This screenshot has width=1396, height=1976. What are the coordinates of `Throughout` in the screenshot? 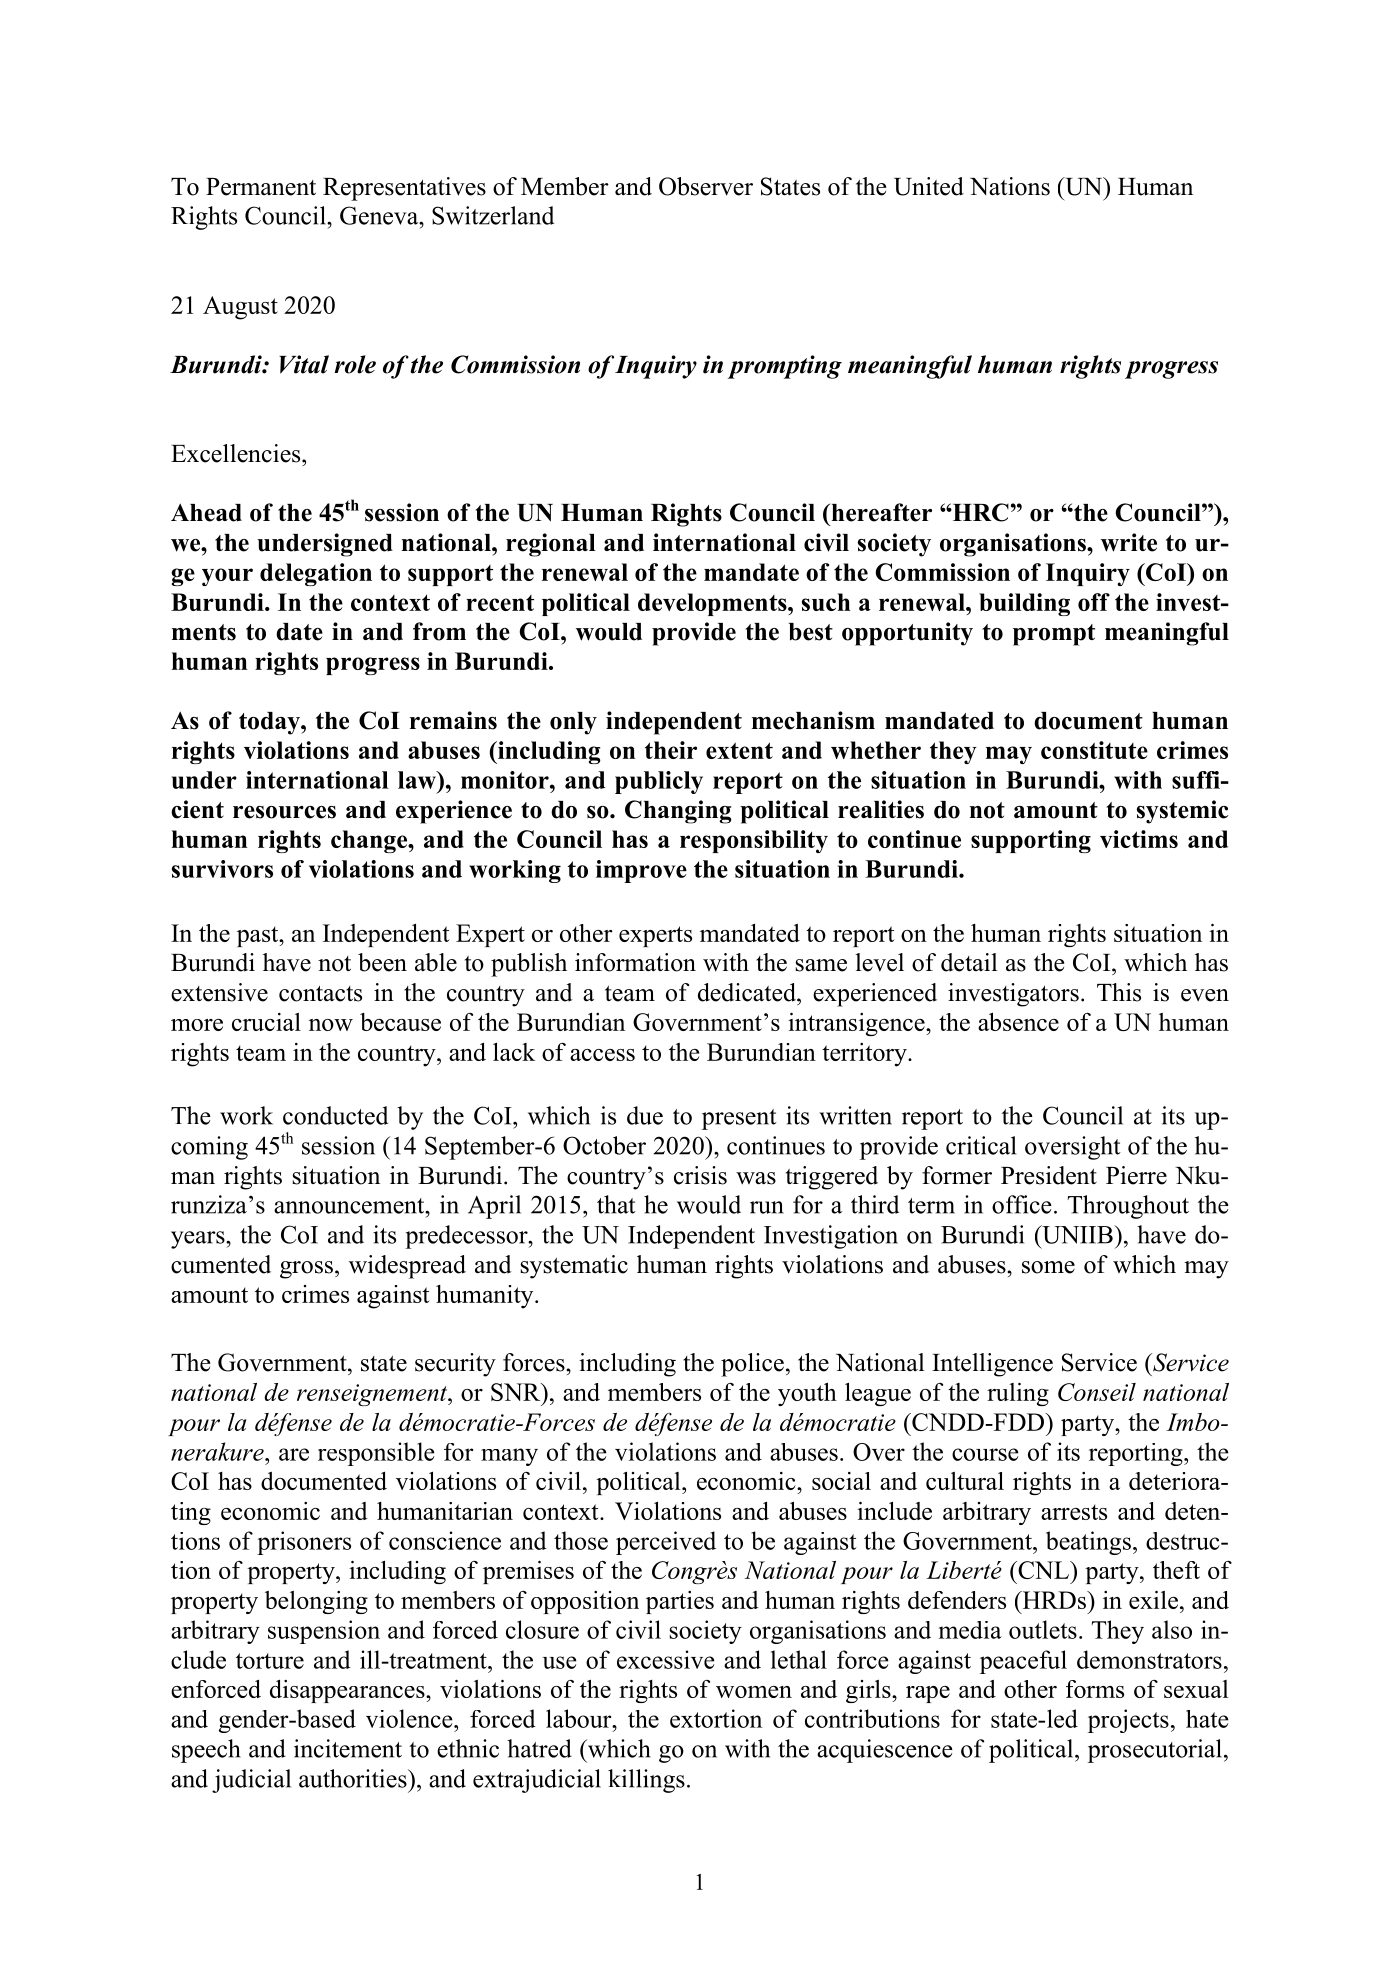 It's located at (1128, 1207).
